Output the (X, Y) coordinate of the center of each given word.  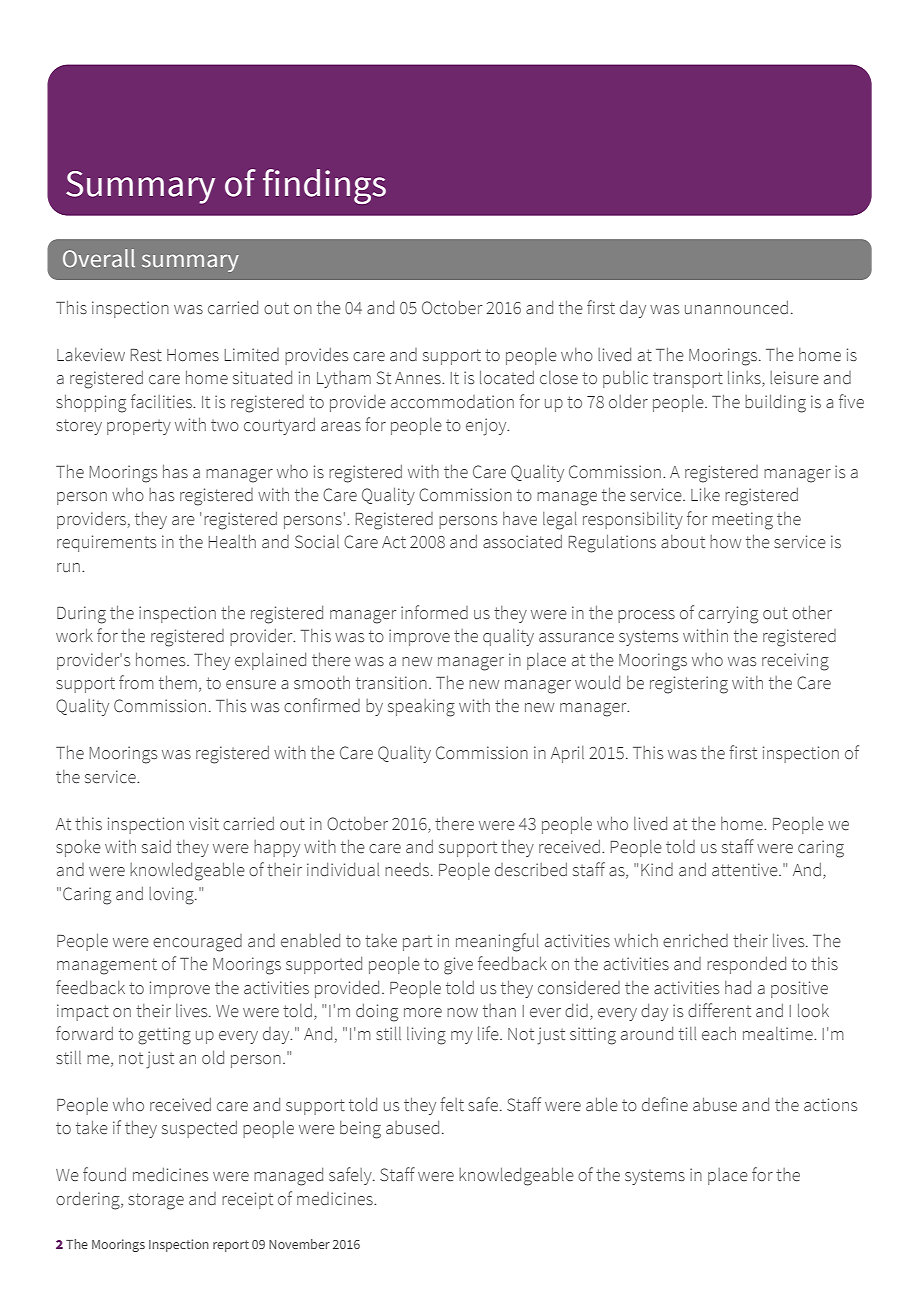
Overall (99, 258)
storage (156, 1201)
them (178, 682)
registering (689, 685)
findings (324, 186)
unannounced (736, 308)
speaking (421, 708)
